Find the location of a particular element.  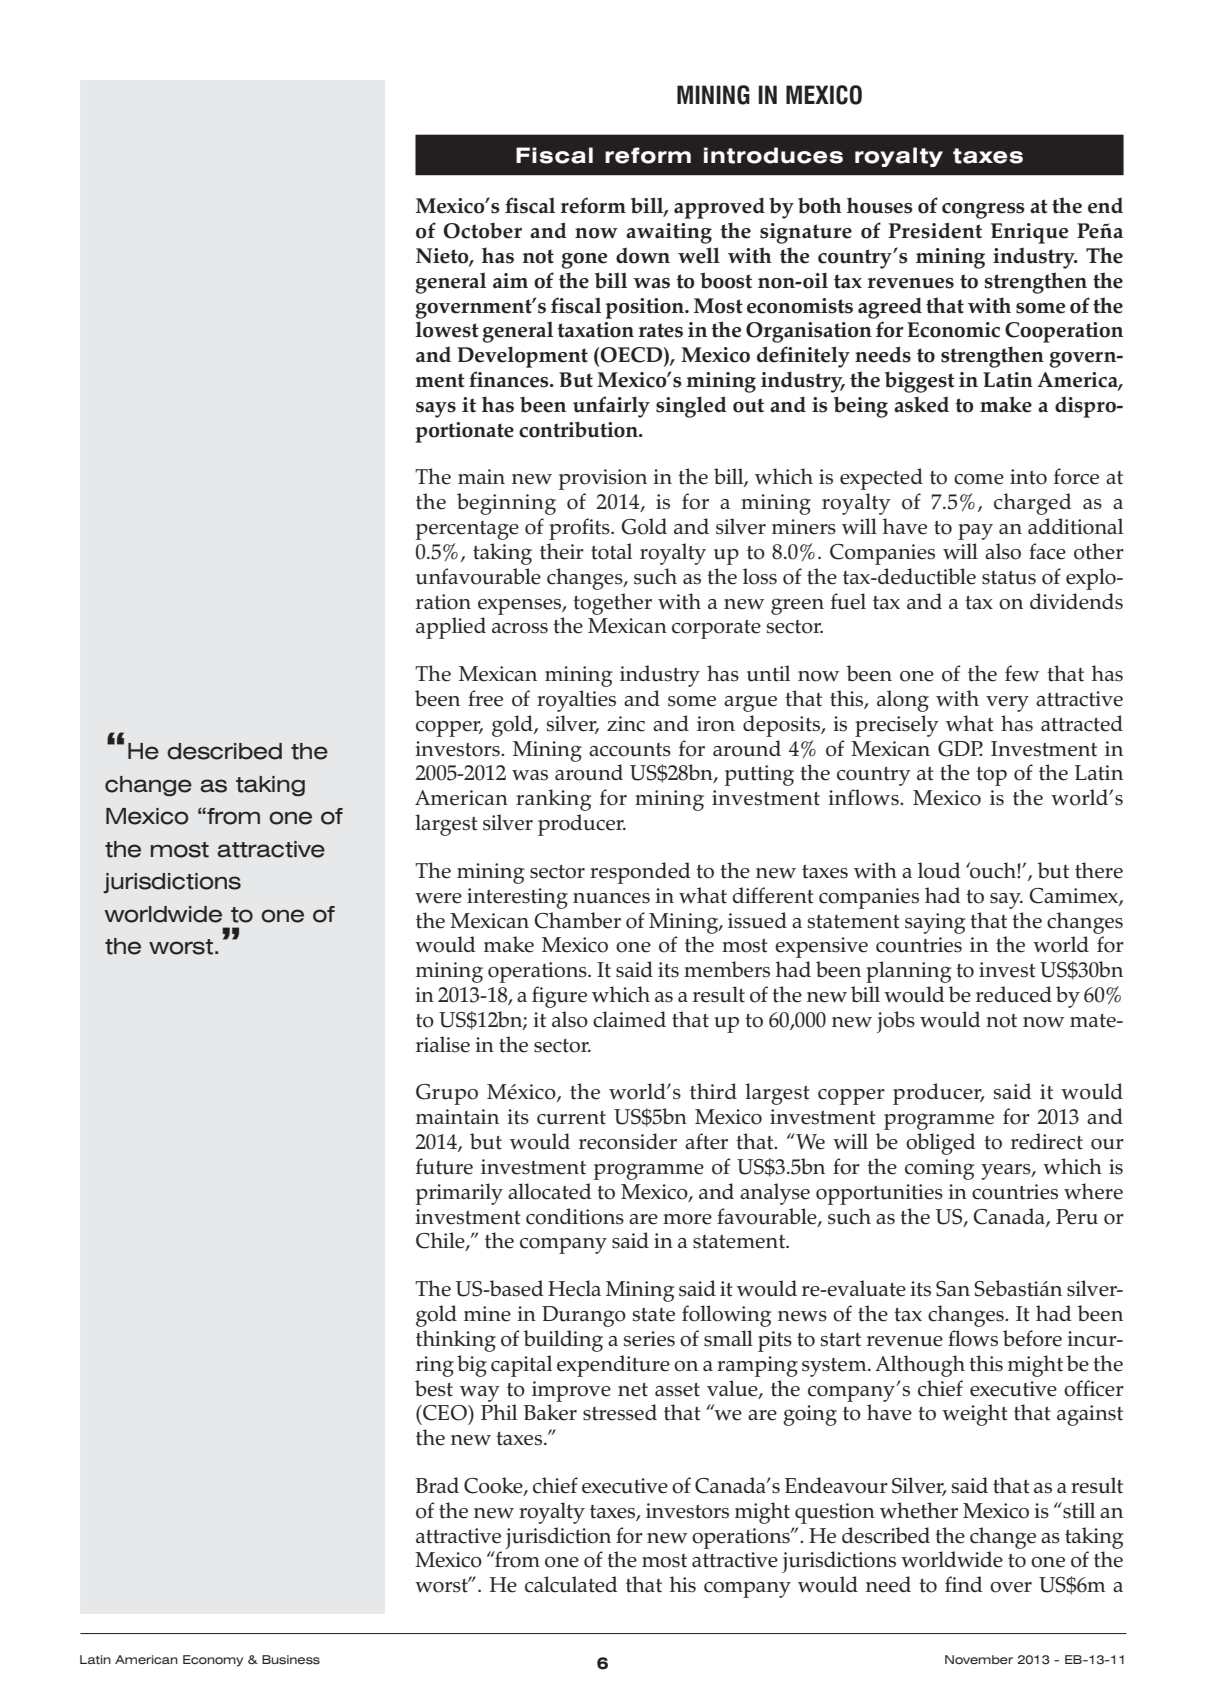

Business is located at coordinates (291, 1660).
